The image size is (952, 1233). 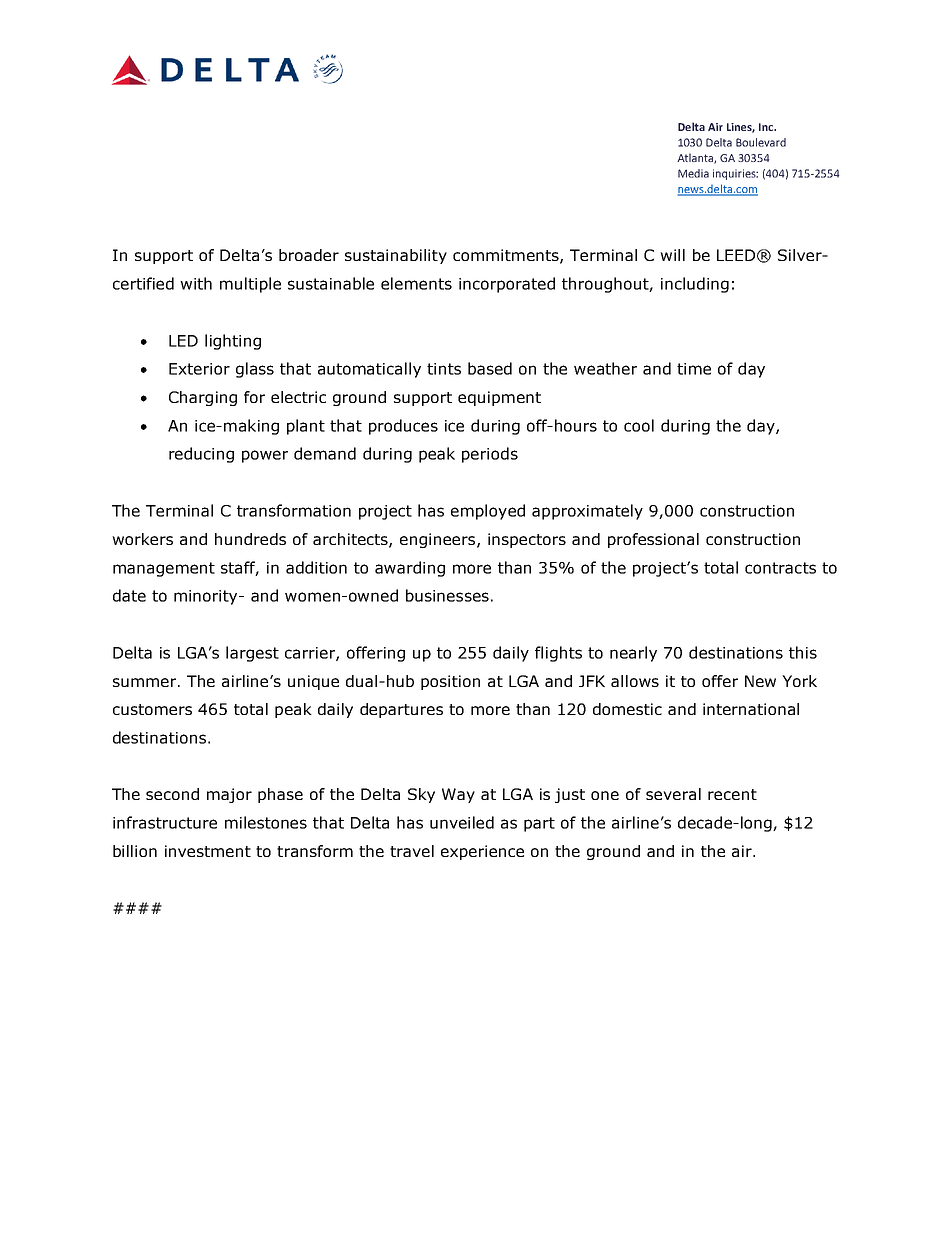 What do you see at coordinates (462, 822) in the screenshot?
I see `unveiled` at bounding box center [462, 822].
